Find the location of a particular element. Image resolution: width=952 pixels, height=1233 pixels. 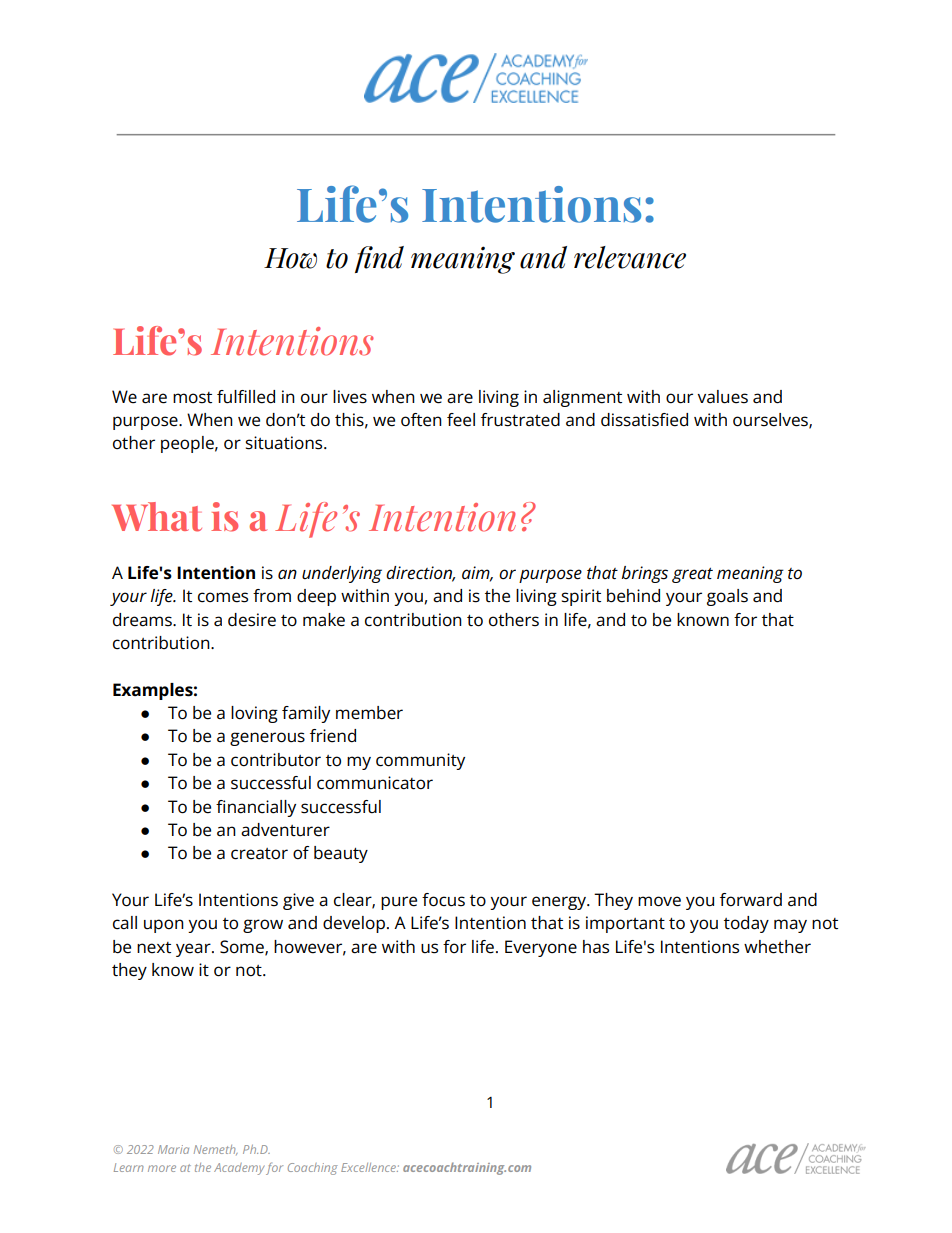

year is located at coordinates (194, 950).
